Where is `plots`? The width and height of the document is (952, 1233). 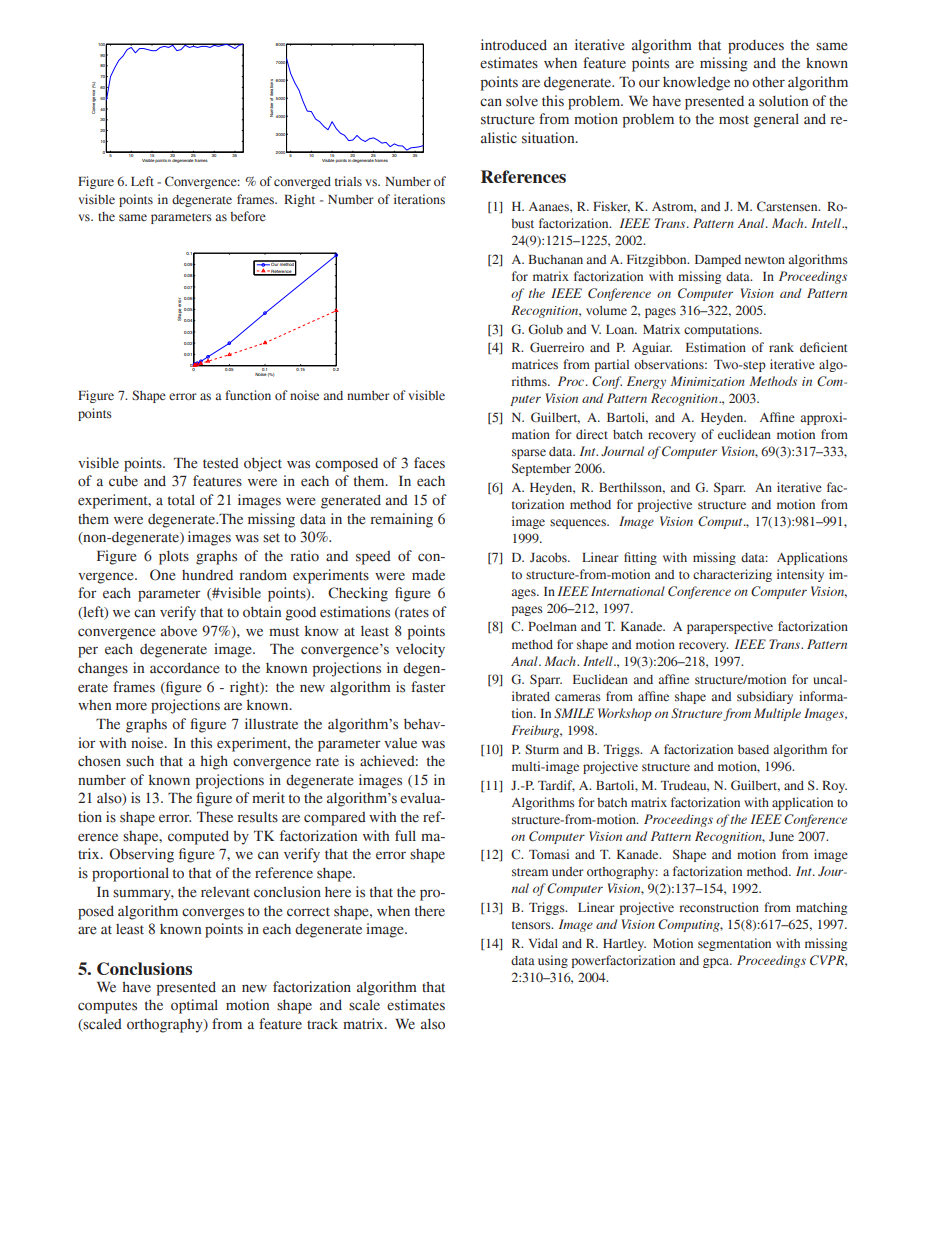
plots is located at coordinates (174, 557).
